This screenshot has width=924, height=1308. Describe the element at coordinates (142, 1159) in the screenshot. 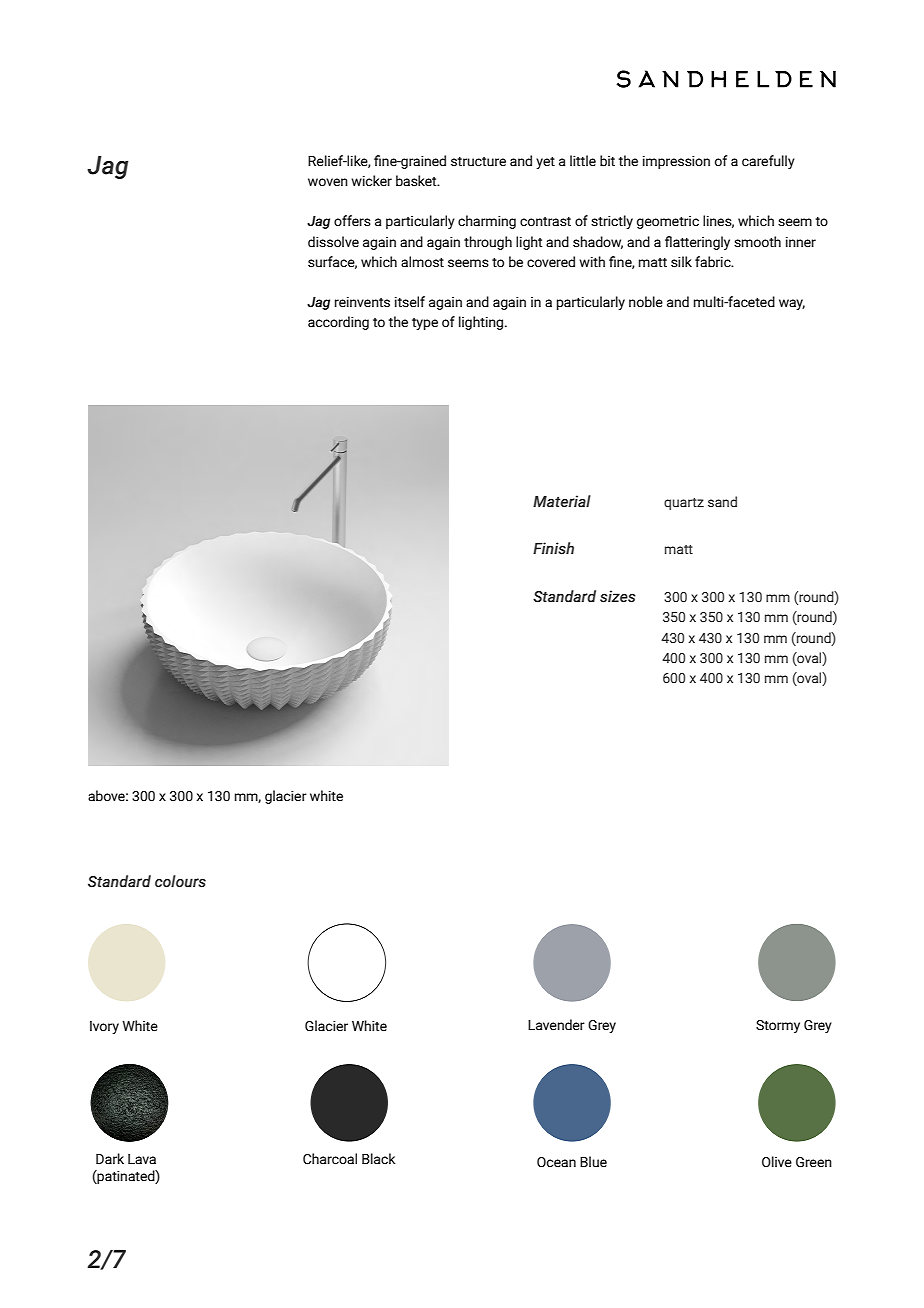

I see `Lava` at that location.
